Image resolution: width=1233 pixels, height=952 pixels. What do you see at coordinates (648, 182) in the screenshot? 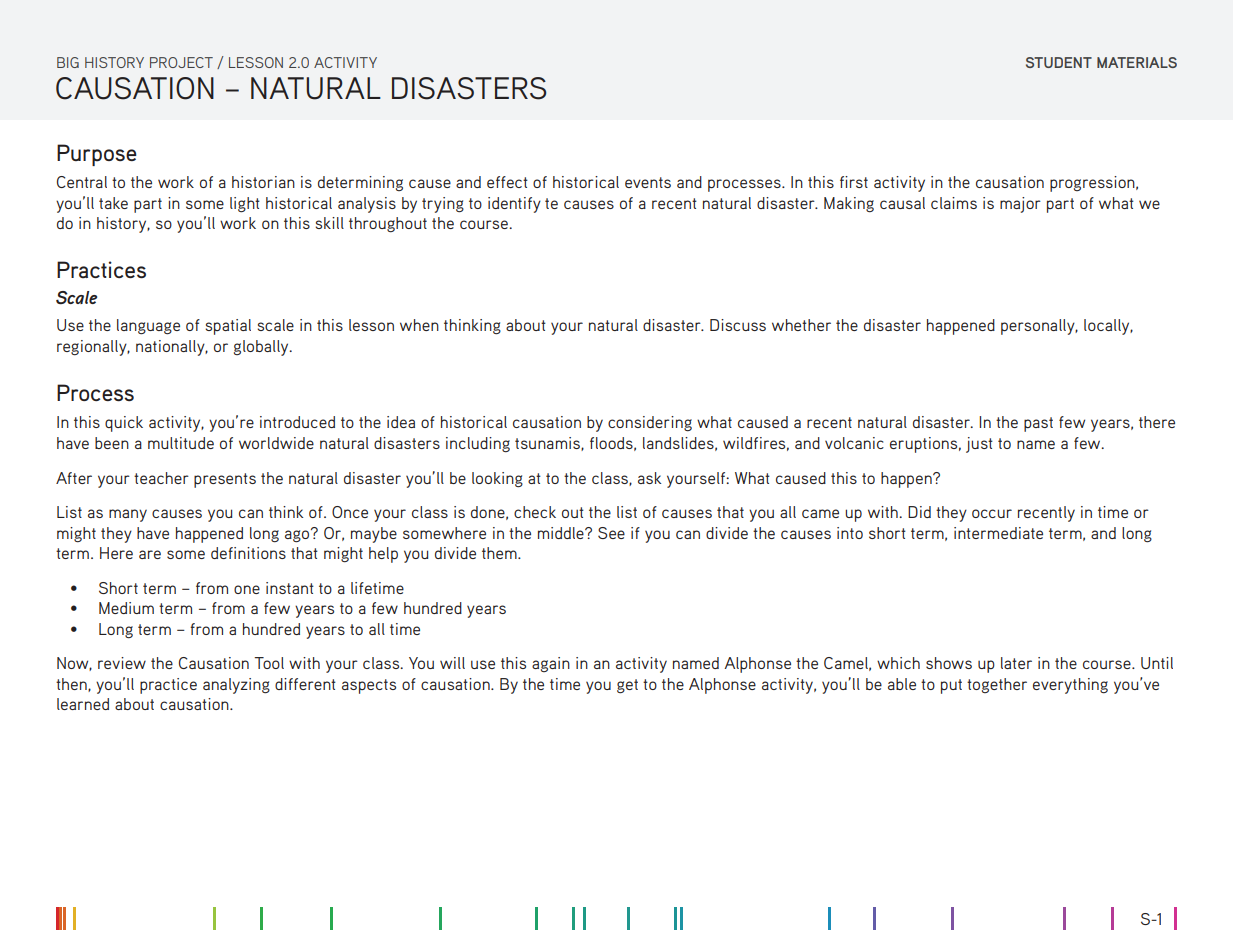
I see `events` at bounding box center [648, 182].
